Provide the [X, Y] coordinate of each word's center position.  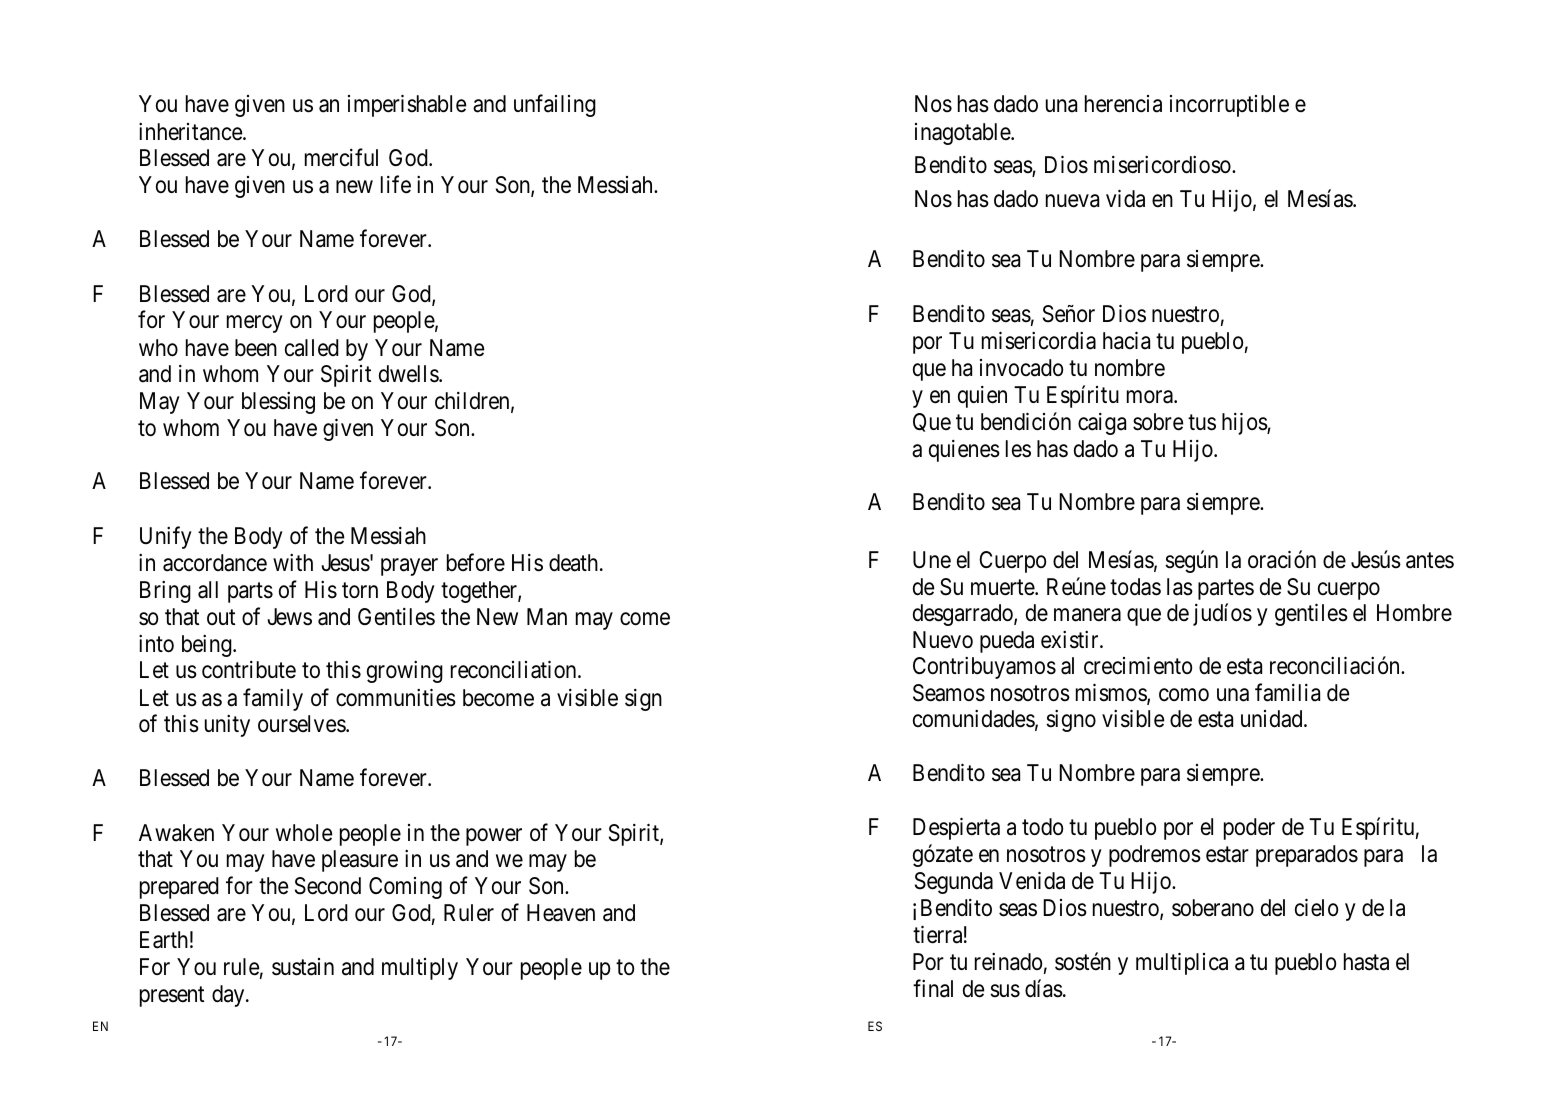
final [933, 988]
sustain [303, 967]
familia [1287, 692]
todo [1042, 827]
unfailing [555, 106]
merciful [341, 157]
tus [1202, 422]
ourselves [302, 724]
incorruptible [1229, 106]
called [312, 348]
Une [932, 560]
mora [1151, 397]
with [293, 562]
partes [1226, 590]
